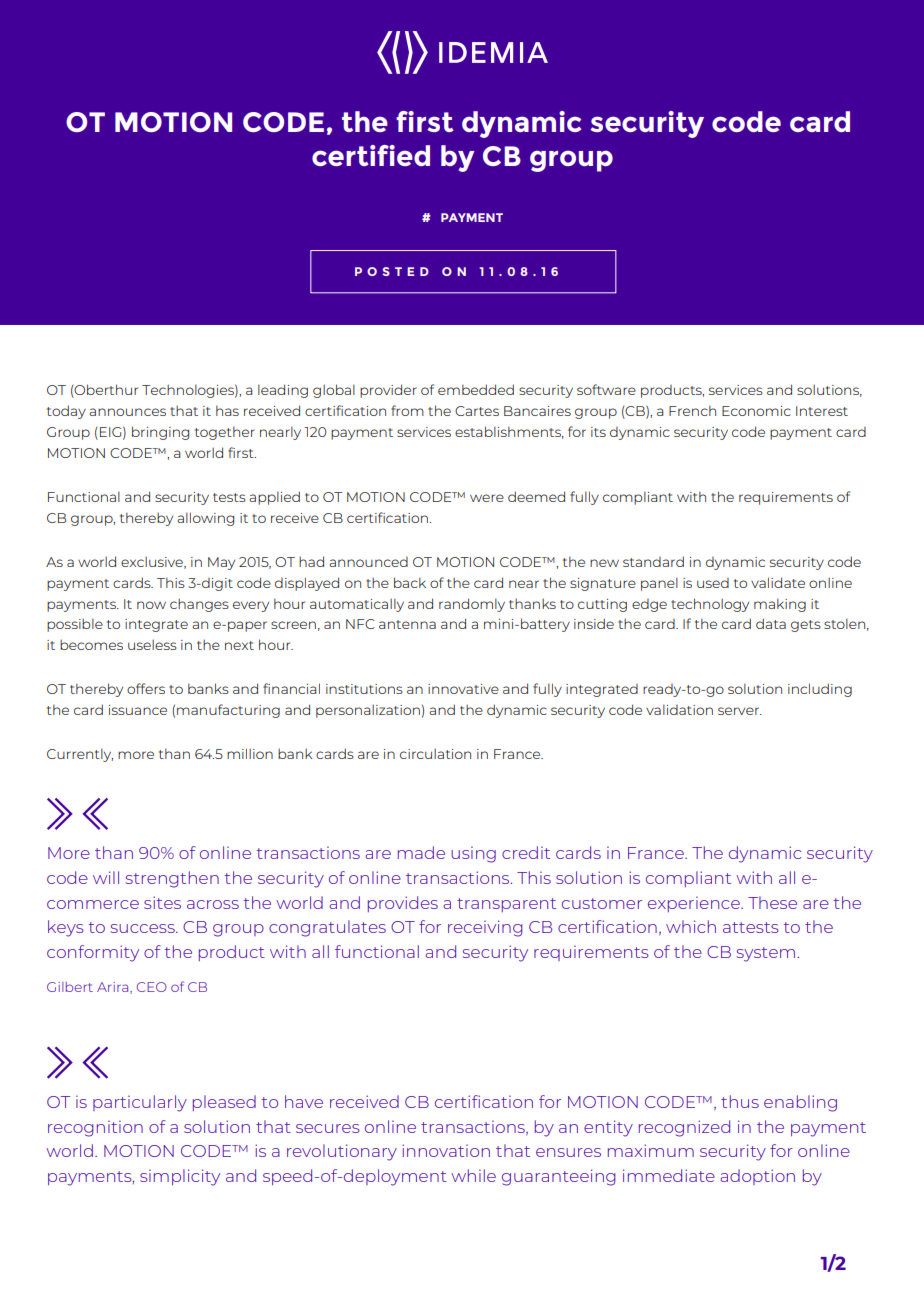 This screenshot has width=924, height=1308. Describe the element at coordinates (180, 1177) in the screenshot. I see `simplicity` at that location.
